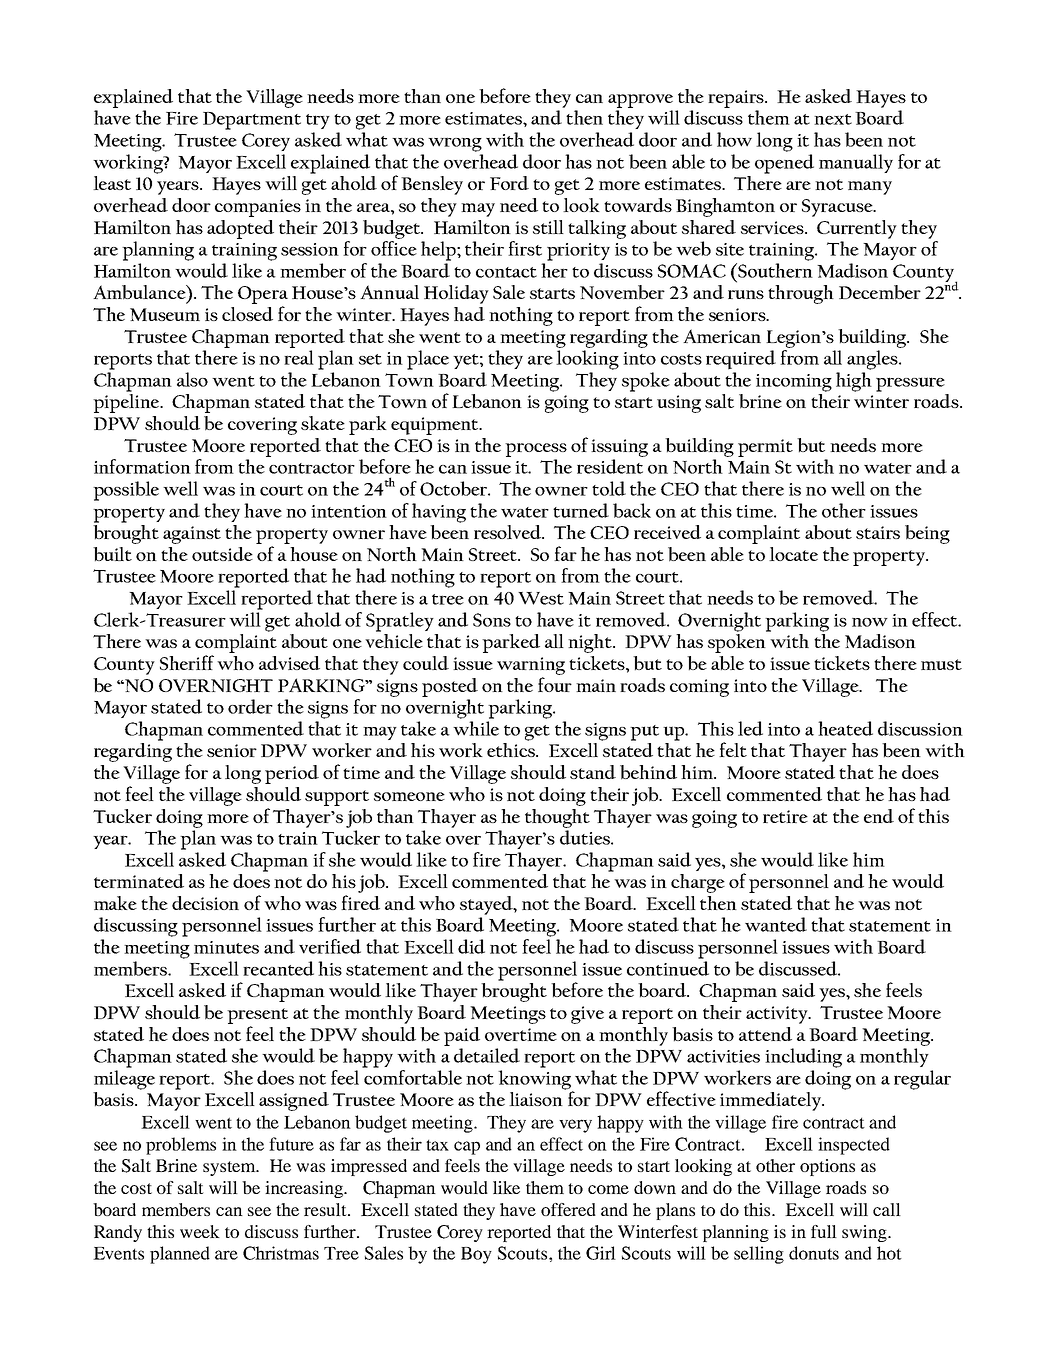 The height and width of the screenshot is (1369, 1058). I want to click on Ford, so click(509, 183).
